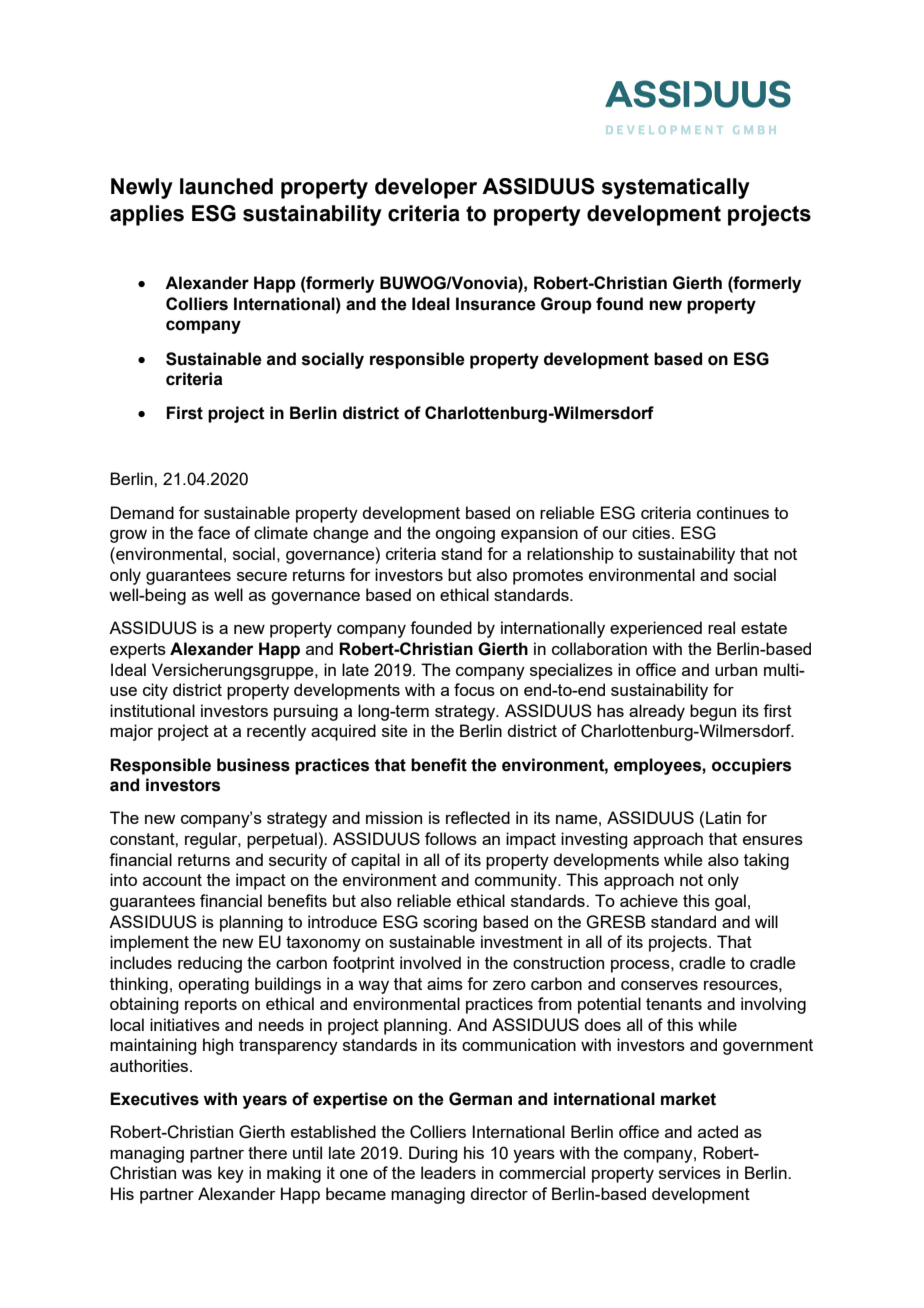 The image size is (924, 1308). I want to click on developer, so click(426, 188).
